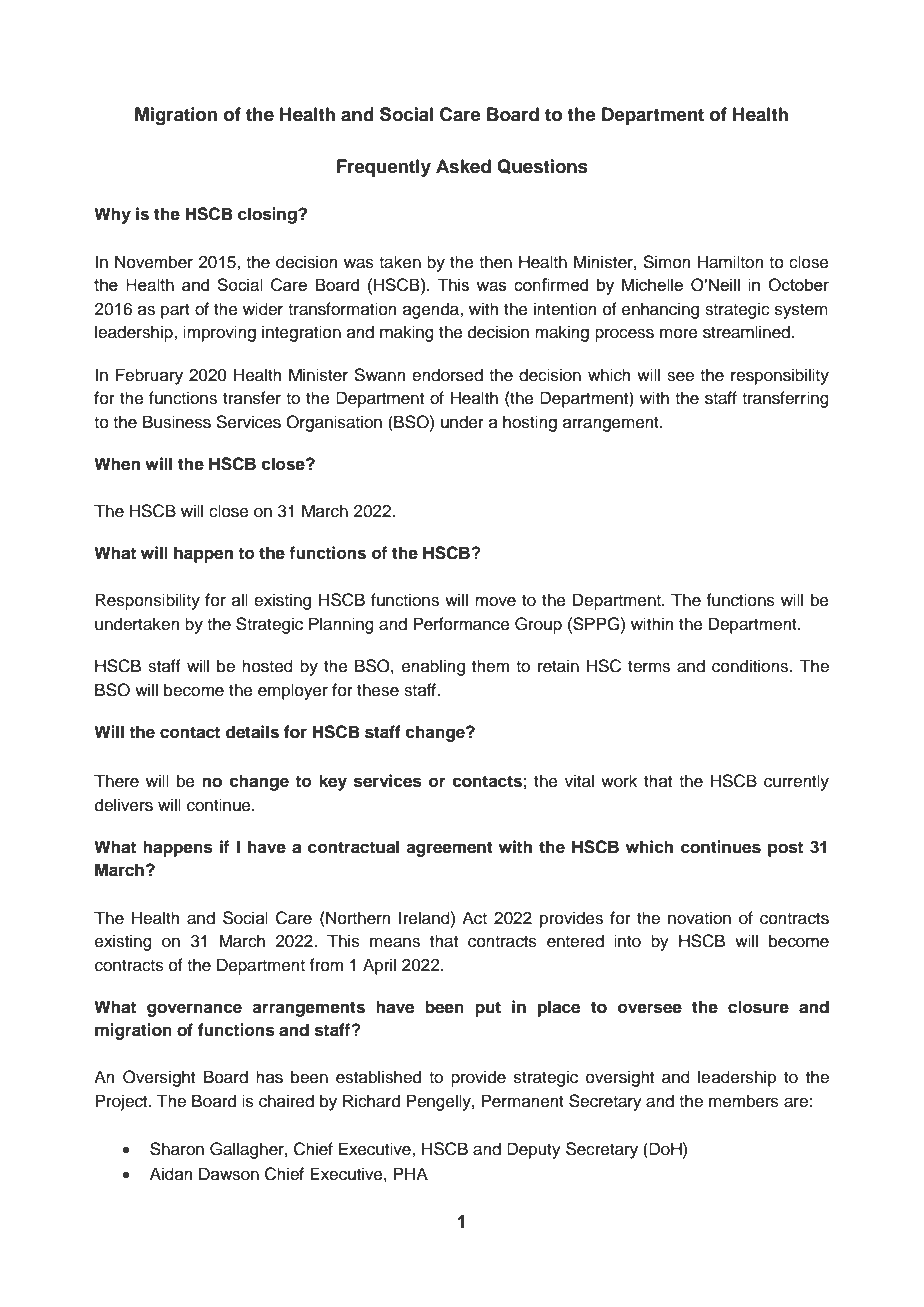 The height and width of the screenshot is (1307, 924). Describe the element at coordinates (177, 1149) in the screenshot. I see `Sharon` at that location.
